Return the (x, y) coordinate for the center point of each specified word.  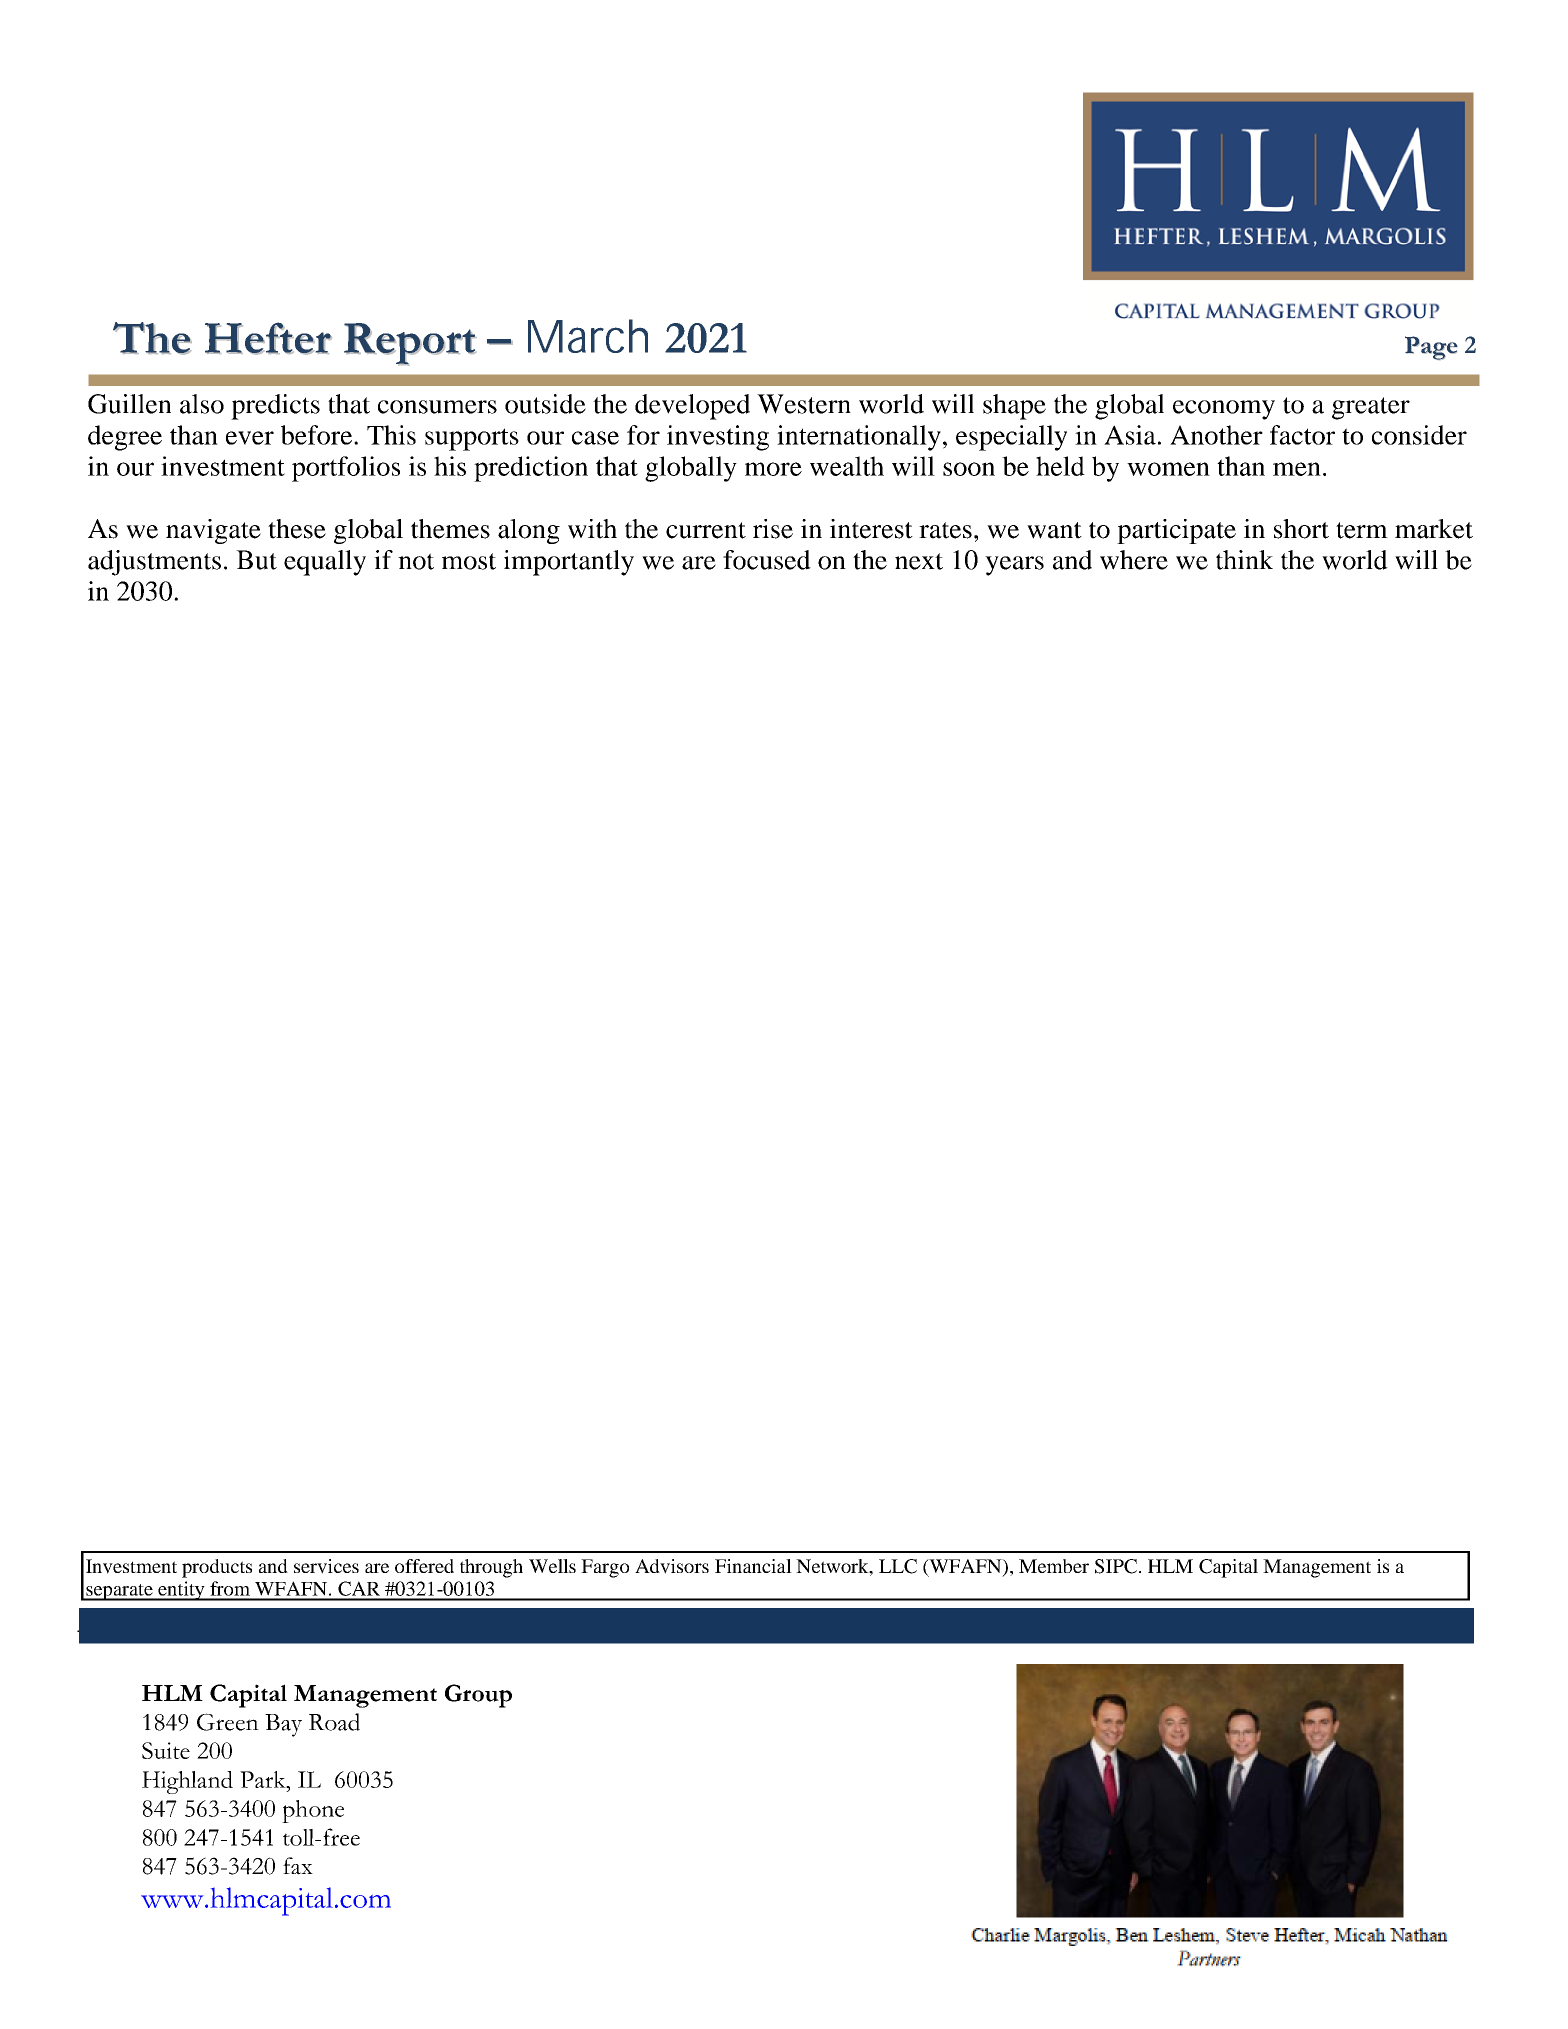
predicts (275, 407)
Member (1054, 1566)
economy (1224, 410)
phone (313, 1811)
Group (478, 1696)
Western (804, 404)
